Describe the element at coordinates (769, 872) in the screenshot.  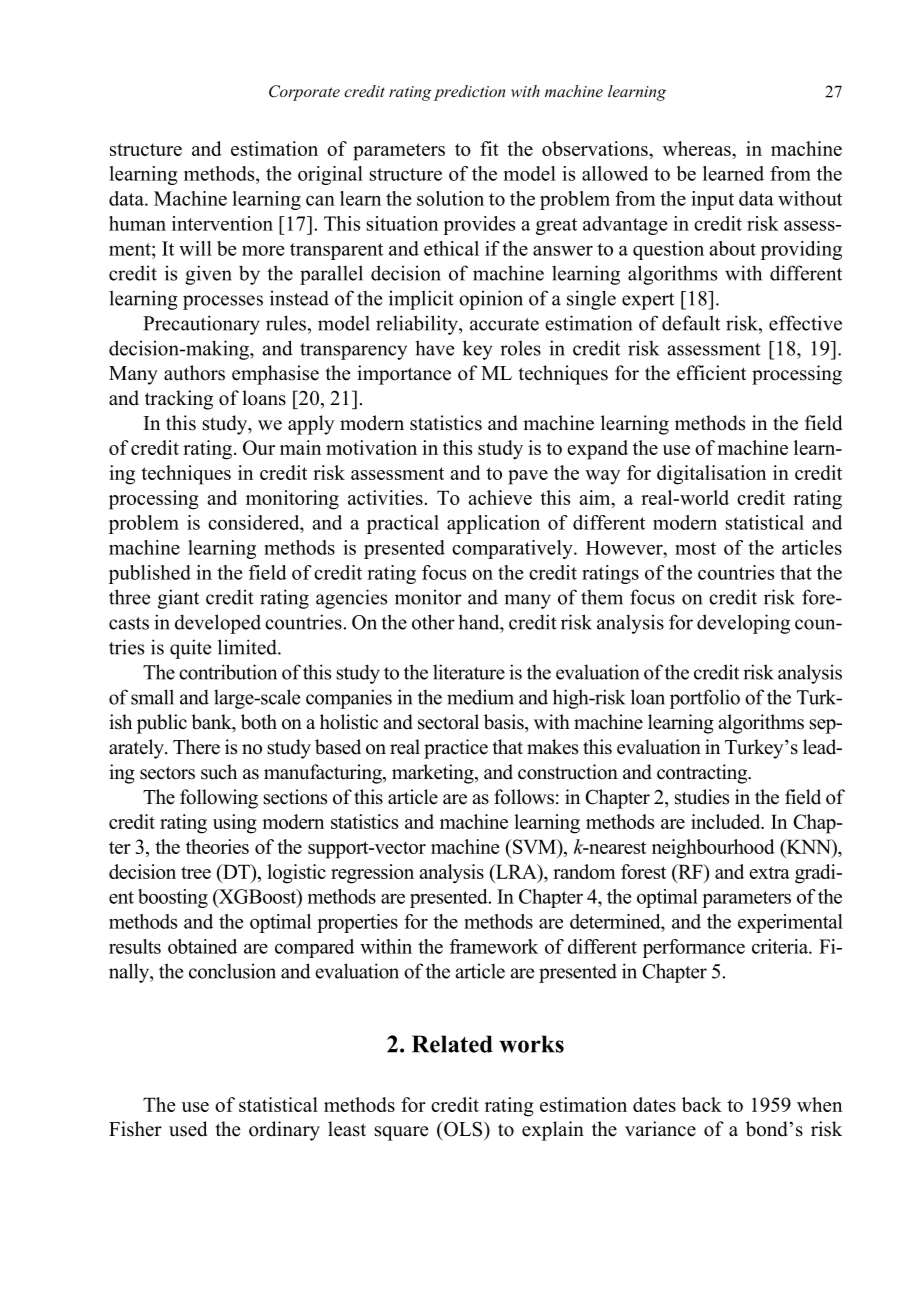
I see `extra` at that location.
